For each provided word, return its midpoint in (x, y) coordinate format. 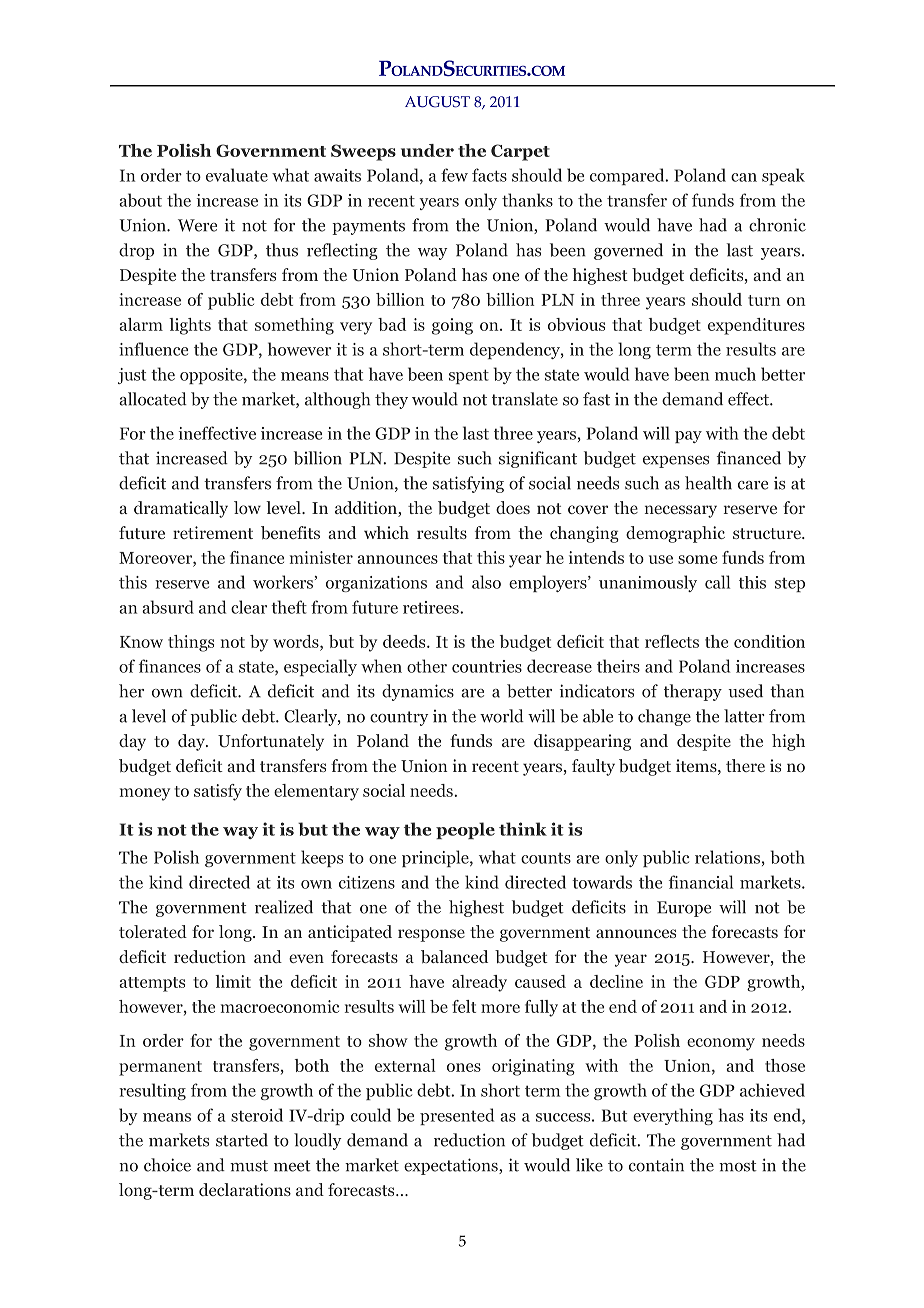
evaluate (237, 175)
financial (701, 882)
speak (783, 176)
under (427, 150)
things (191, 643)
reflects (672, 641)
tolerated (153, 931)
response (431, 935)
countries (487, 666)
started (242, 1140)
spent (469, 376)
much (735, 374)
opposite (212, 376)
